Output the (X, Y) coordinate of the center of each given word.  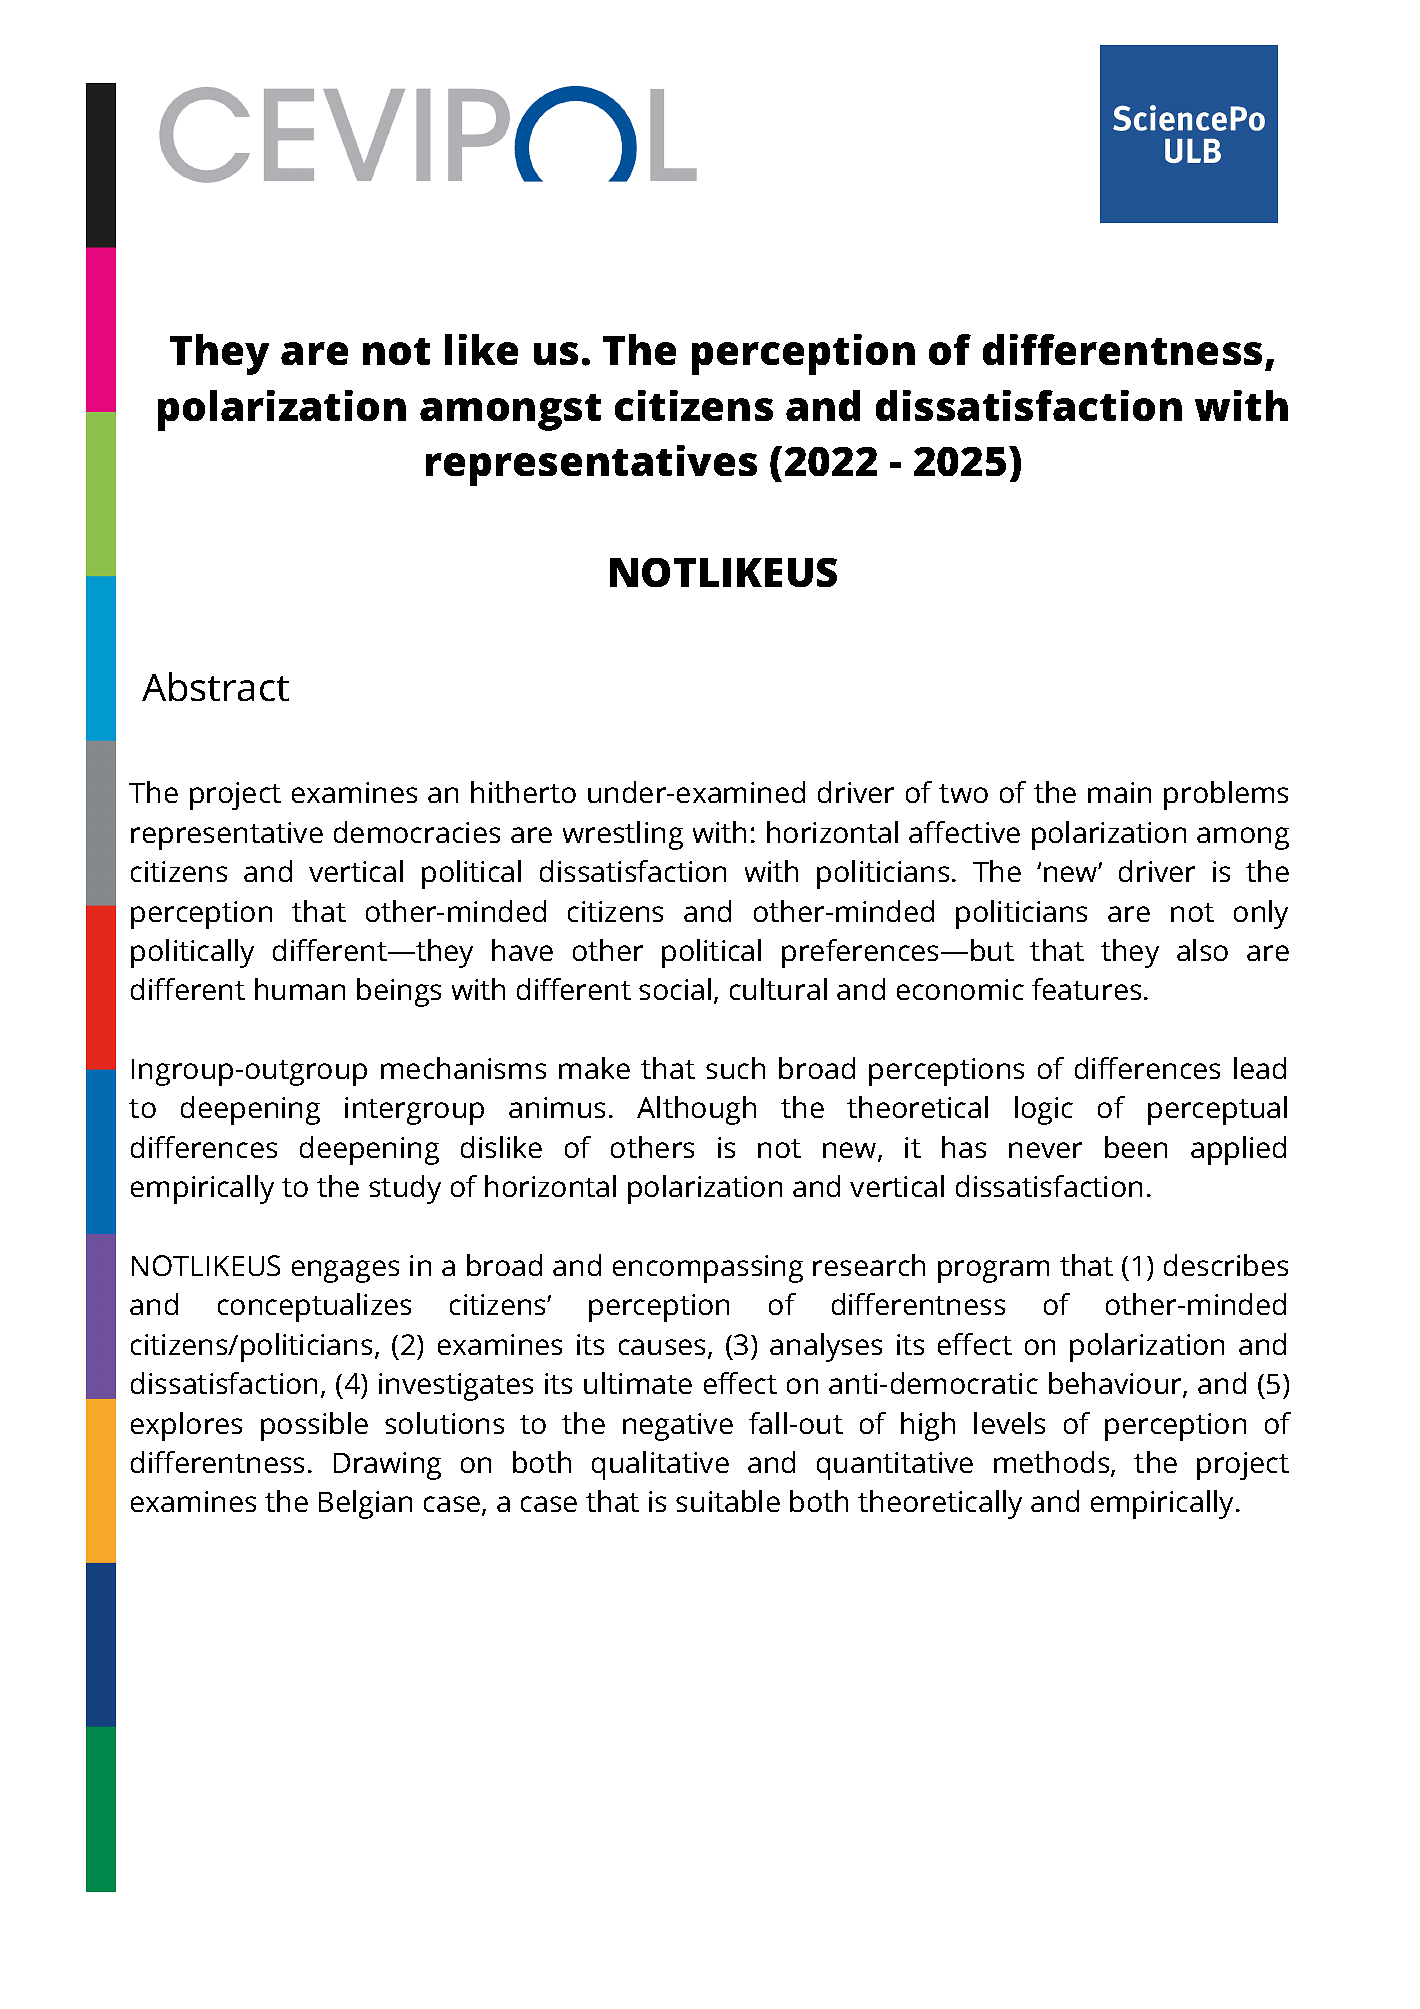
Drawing (387, 1466)
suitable (728, 1501)
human (300, 989)
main (1119, 792)
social (675, 989)
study (405, 1189)
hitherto (523, 792)
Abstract (215, 686)
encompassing (708, 1269)
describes (1226, 1265)
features (1086, 989)
